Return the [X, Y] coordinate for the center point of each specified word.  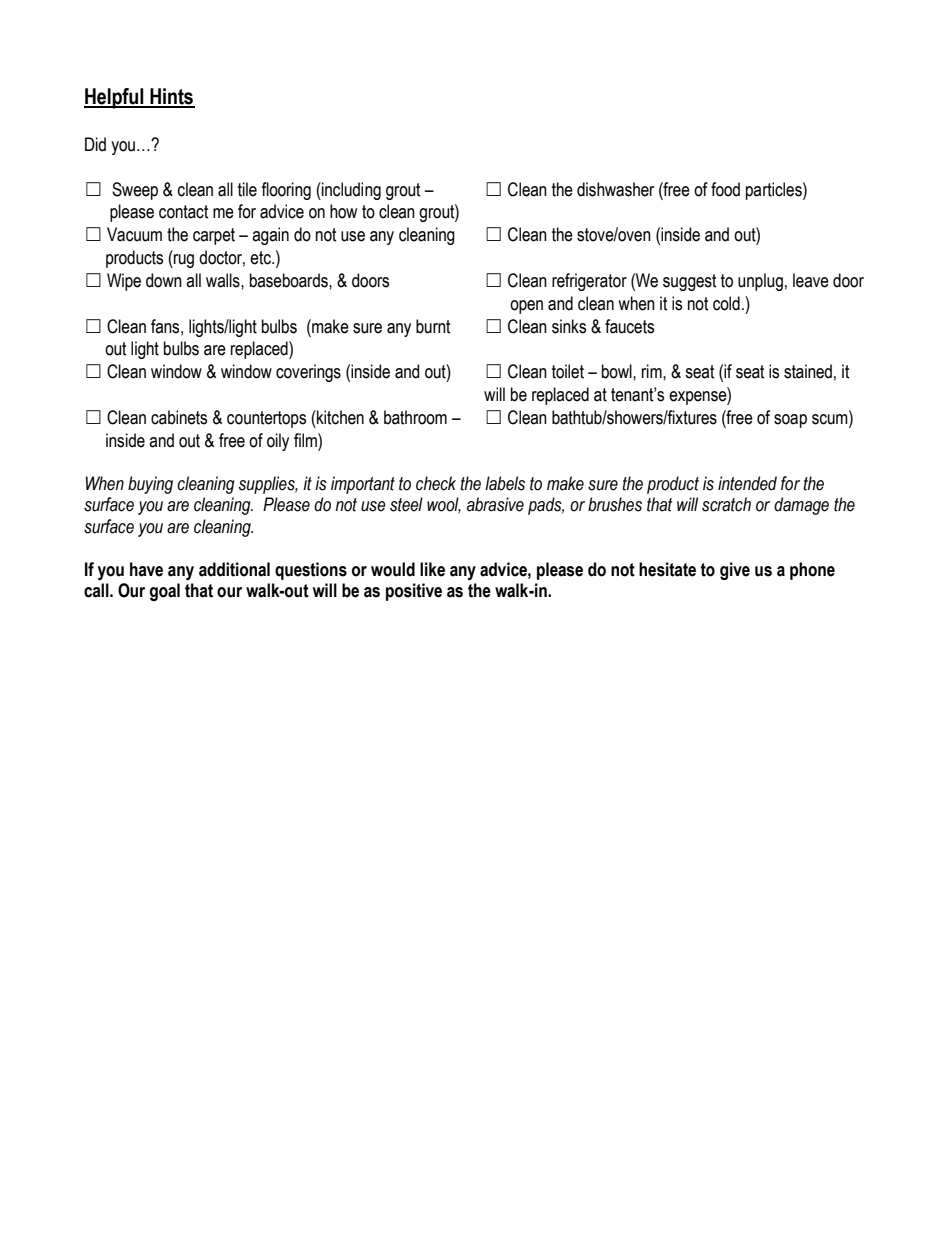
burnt [433, 326]
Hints [171, 97]
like [432, 569]
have [146, 569]
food [725, 189]
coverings [308, 373]
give [735, 571]
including [350, 191]
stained [808, 371]
